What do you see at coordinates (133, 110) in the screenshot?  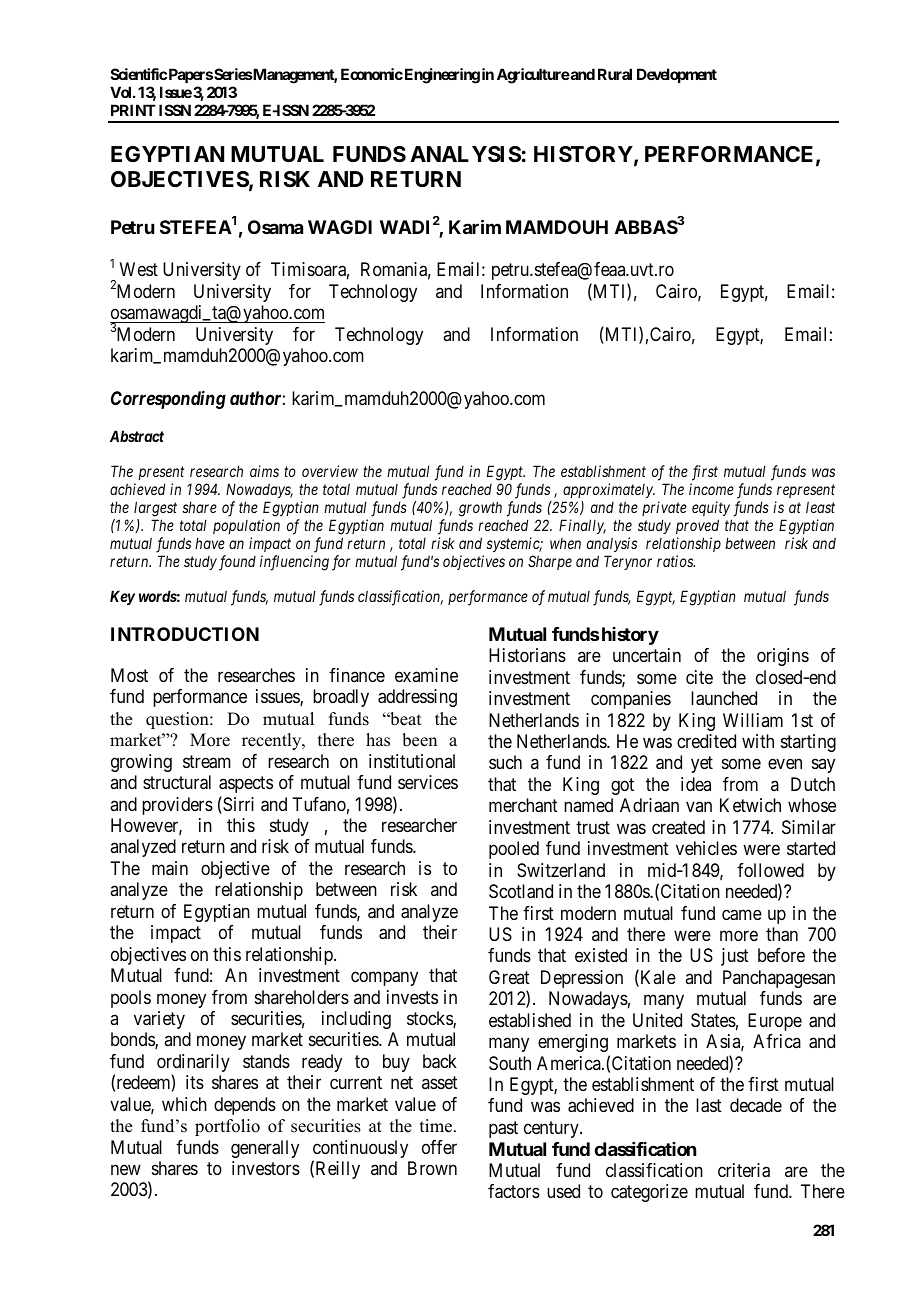 I see `PRINT` at bounding box center [133, 110].
